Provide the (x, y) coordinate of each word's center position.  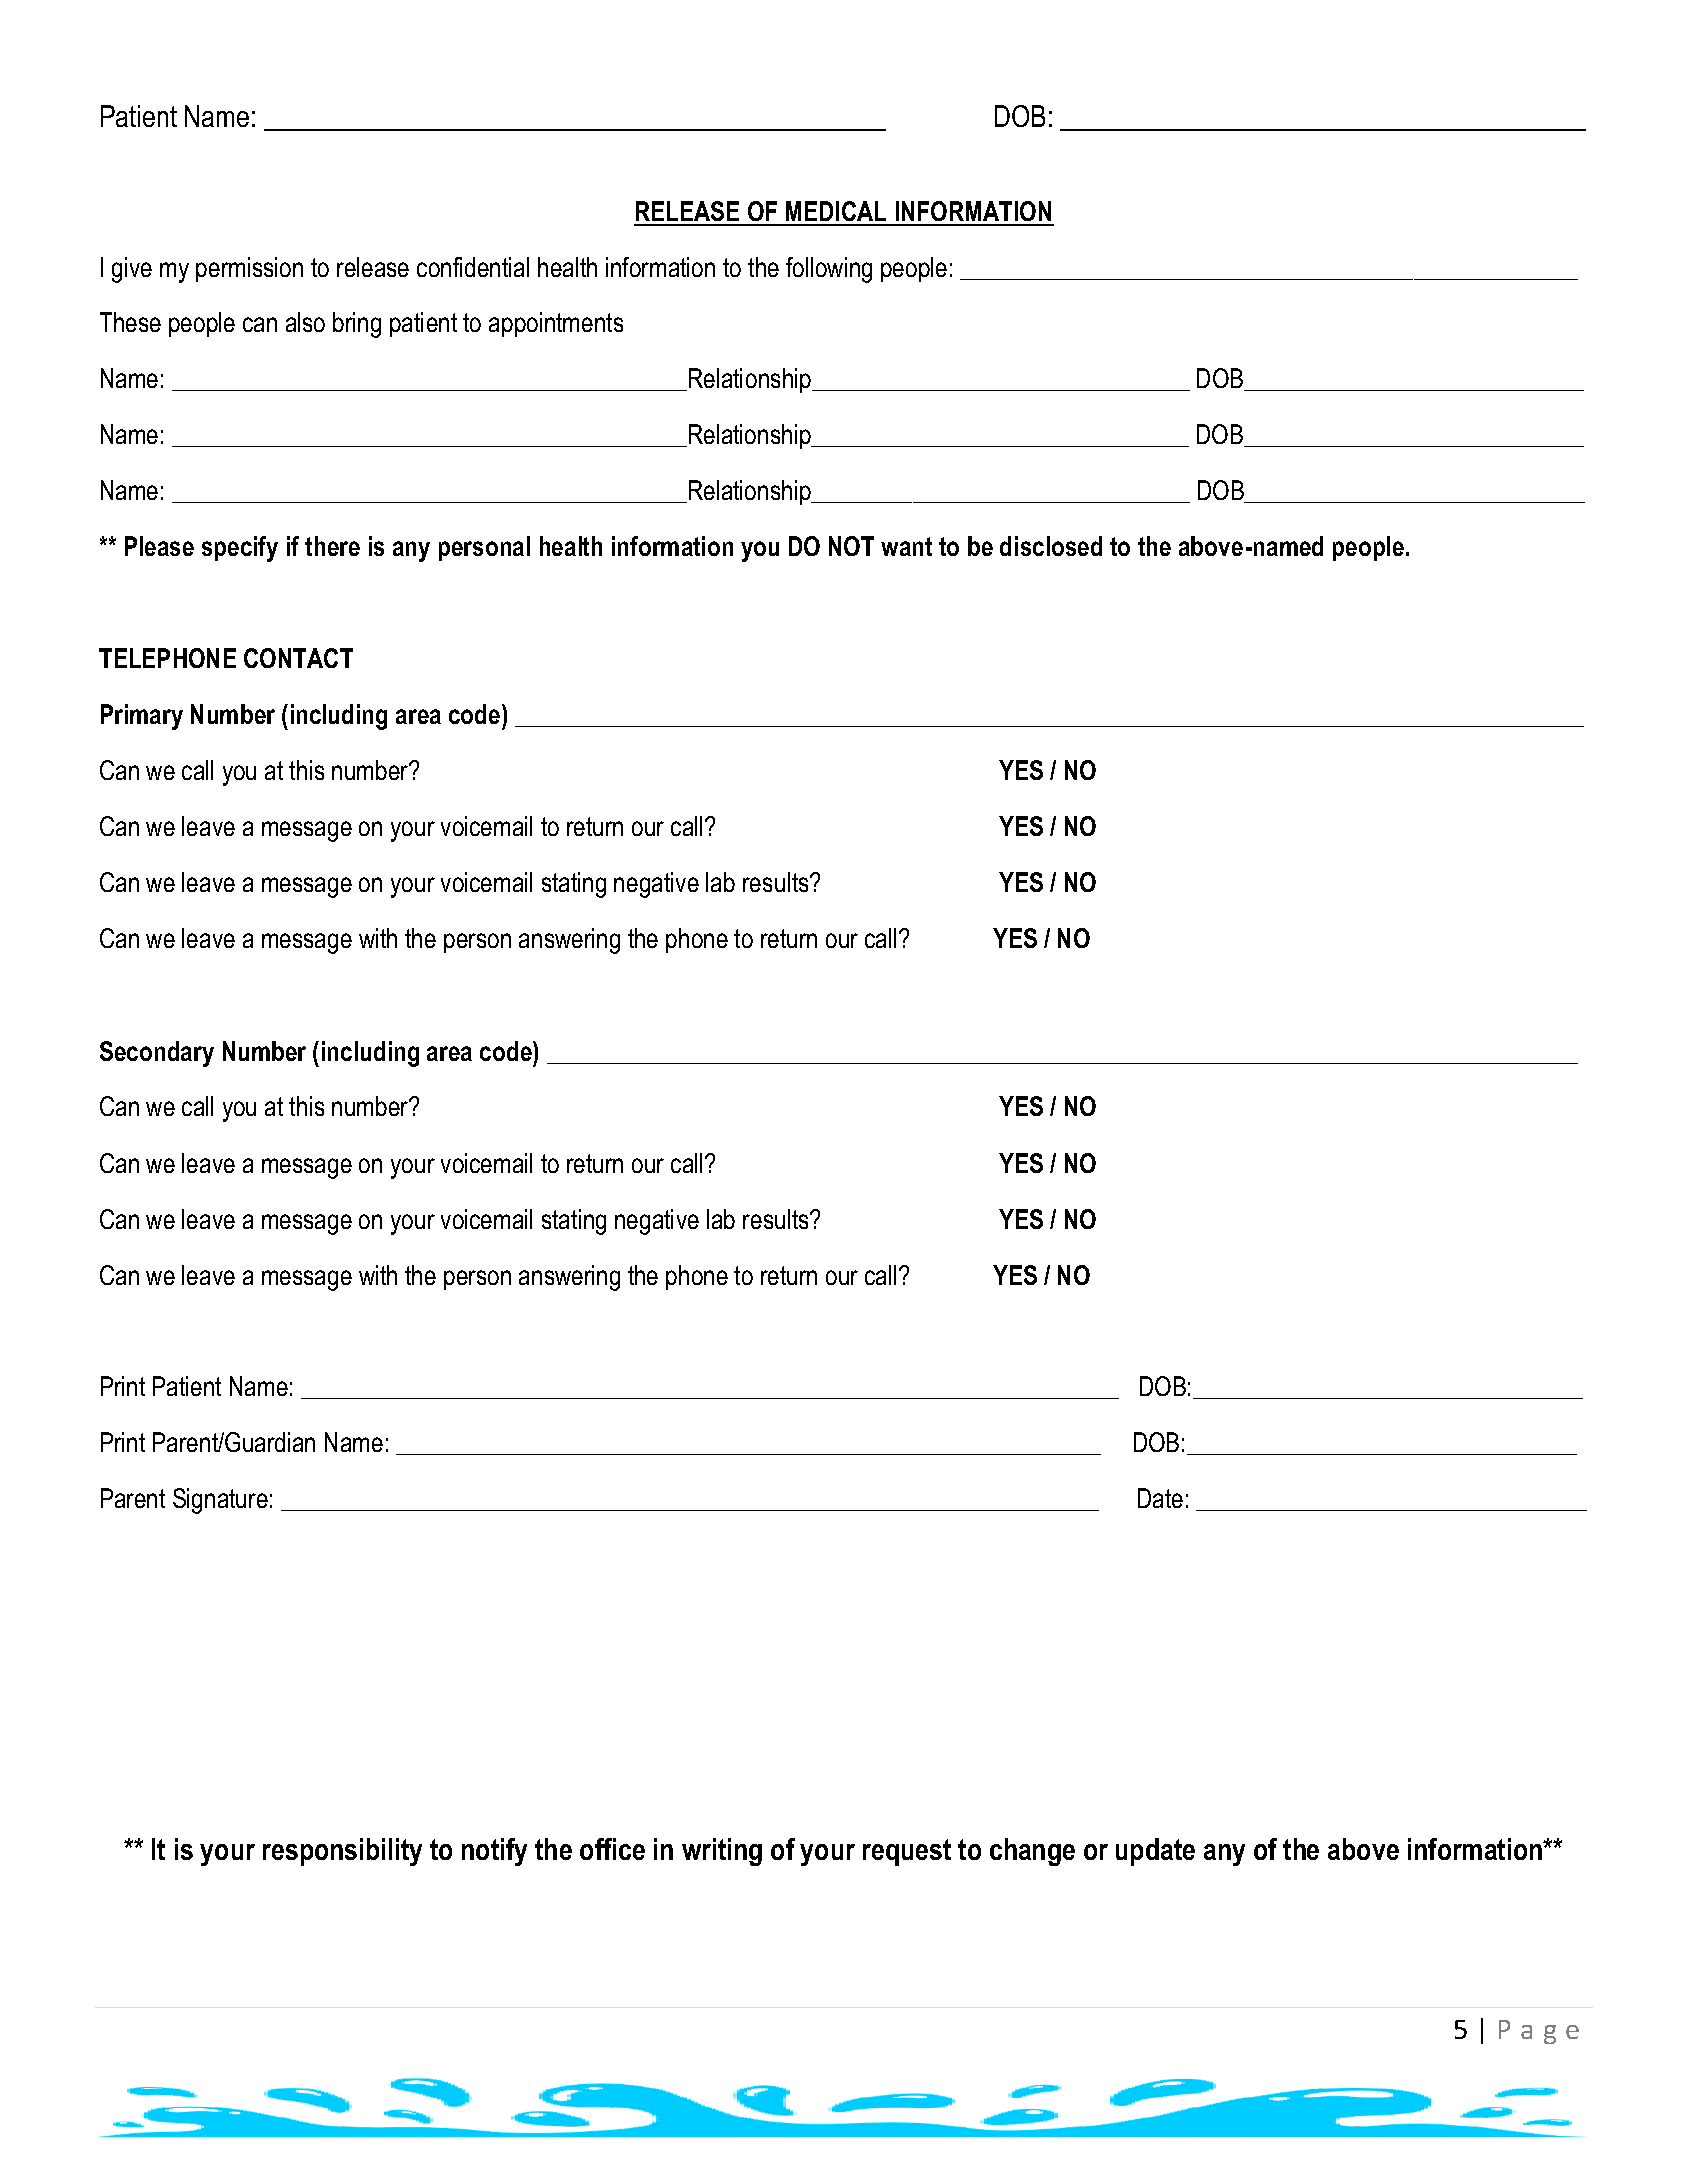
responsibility (342, 1852)
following (829, 270)
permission (249, 269)
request (907, 1852)
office (612, 1849)
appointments (556, 324)
